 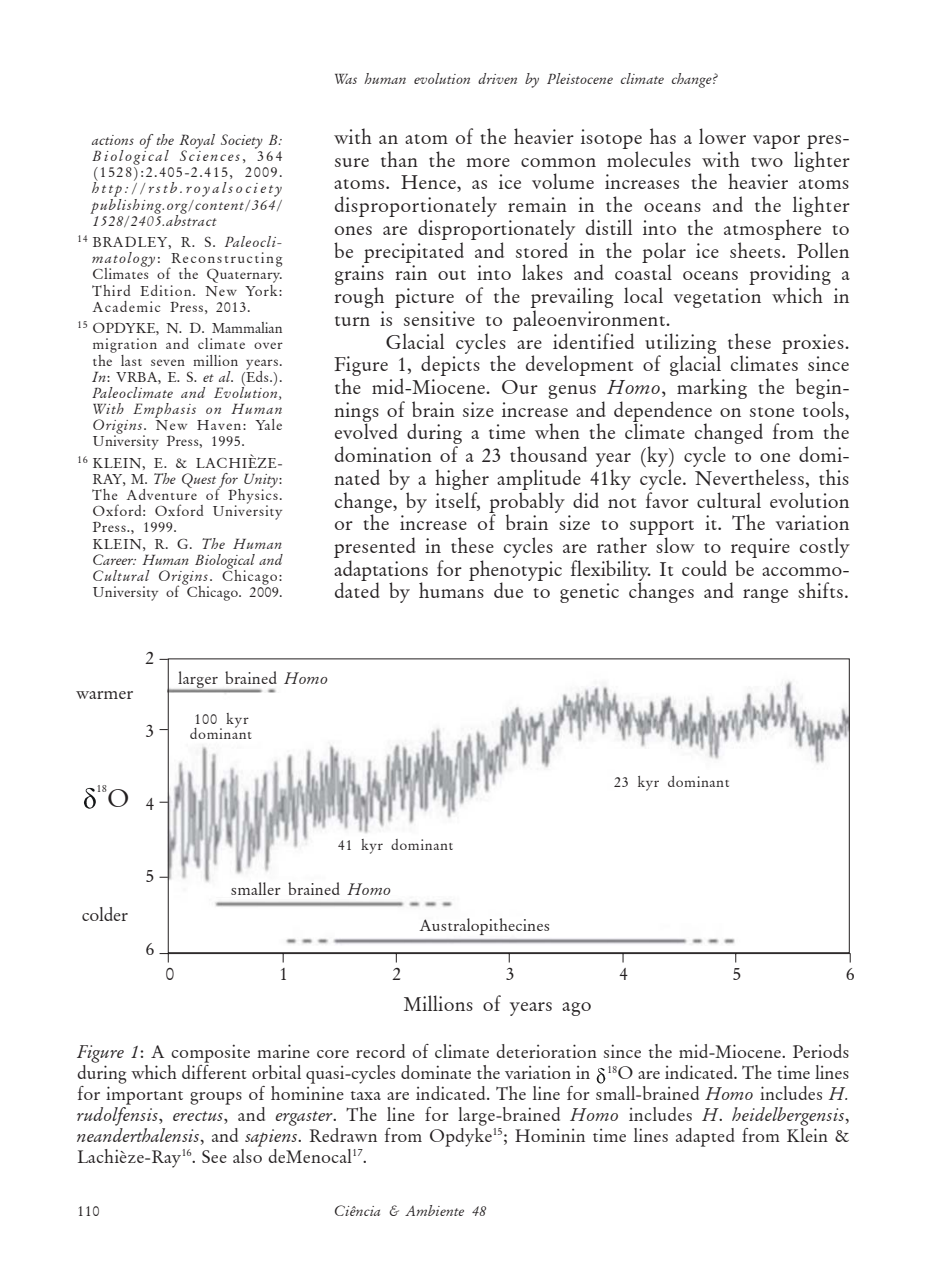 I want to click on warmer, so click(x=104, y=695).
